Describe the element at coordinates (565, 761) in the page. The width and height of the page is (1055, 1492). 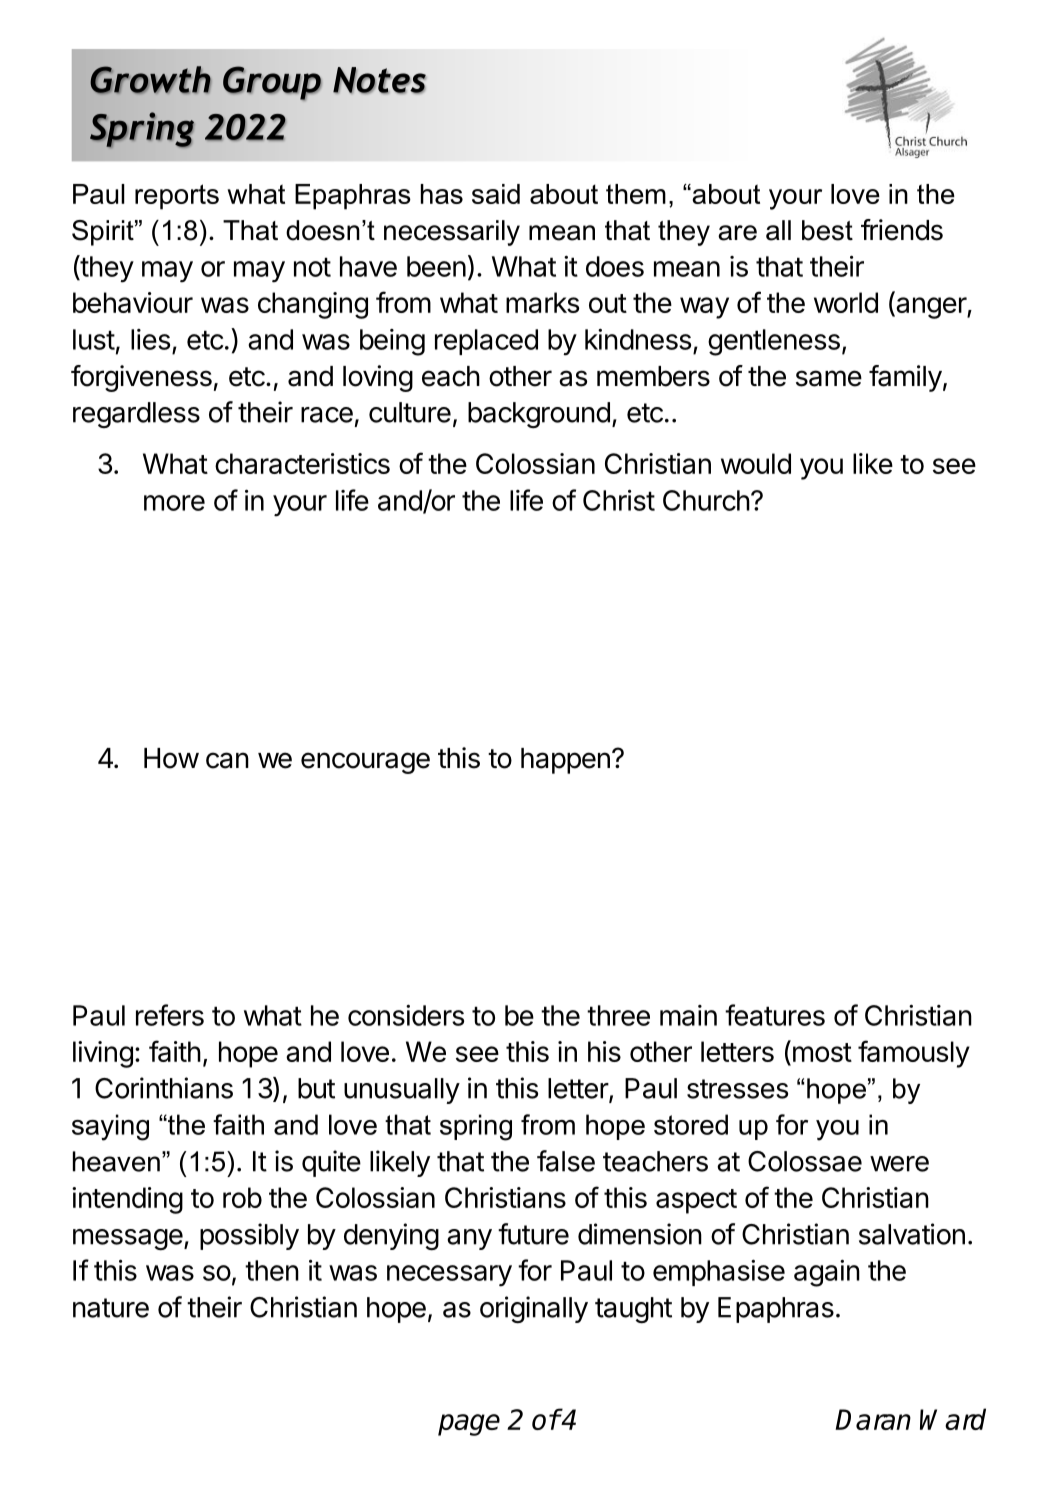
I see `happen` at that location.
